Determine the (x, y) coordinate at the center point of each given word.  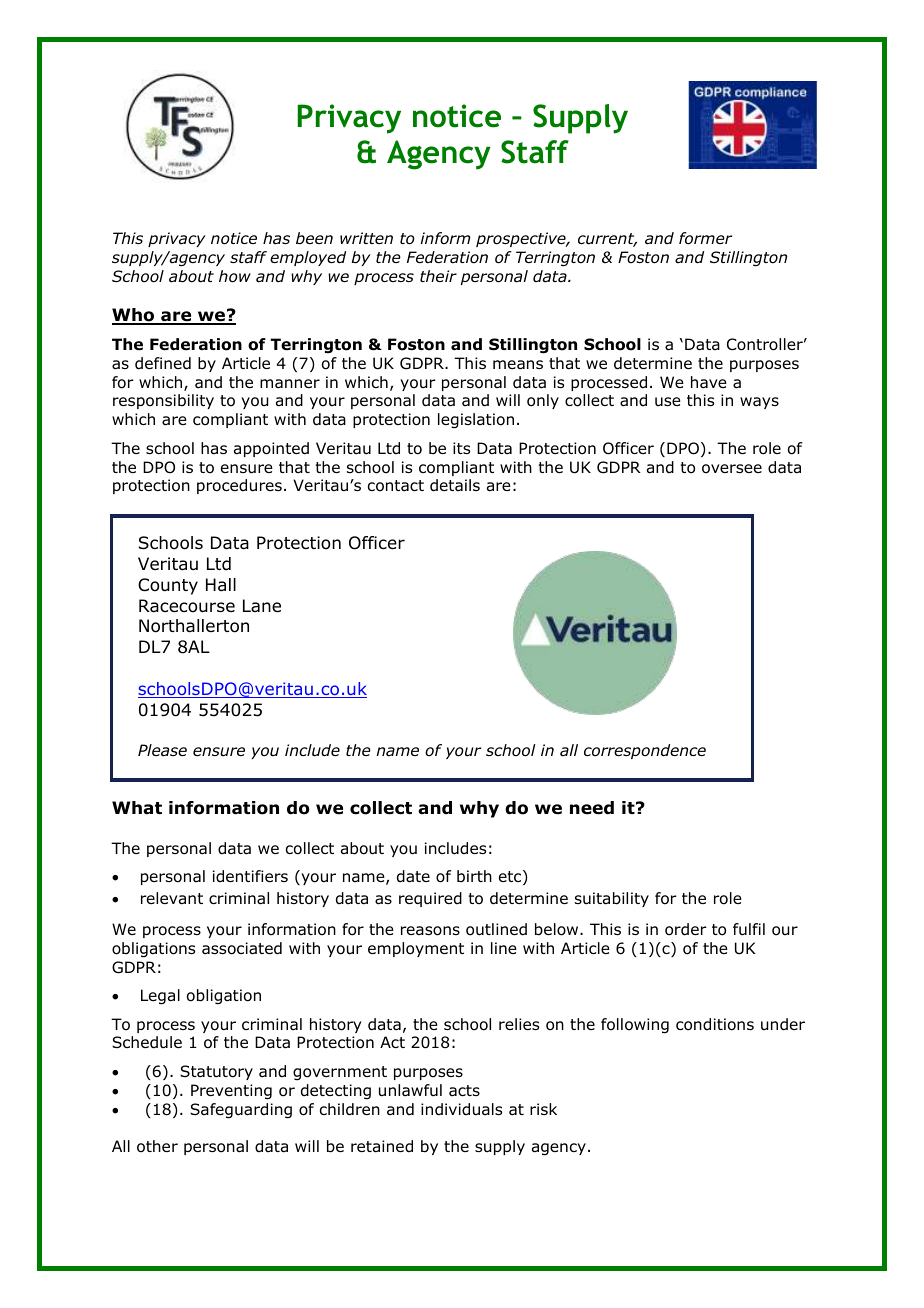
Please (162, 750)
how (235, 276)
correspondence (645, 751)
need (592, 808)
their (438, 276)
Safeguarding (241, 1111)
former (705, 238)
